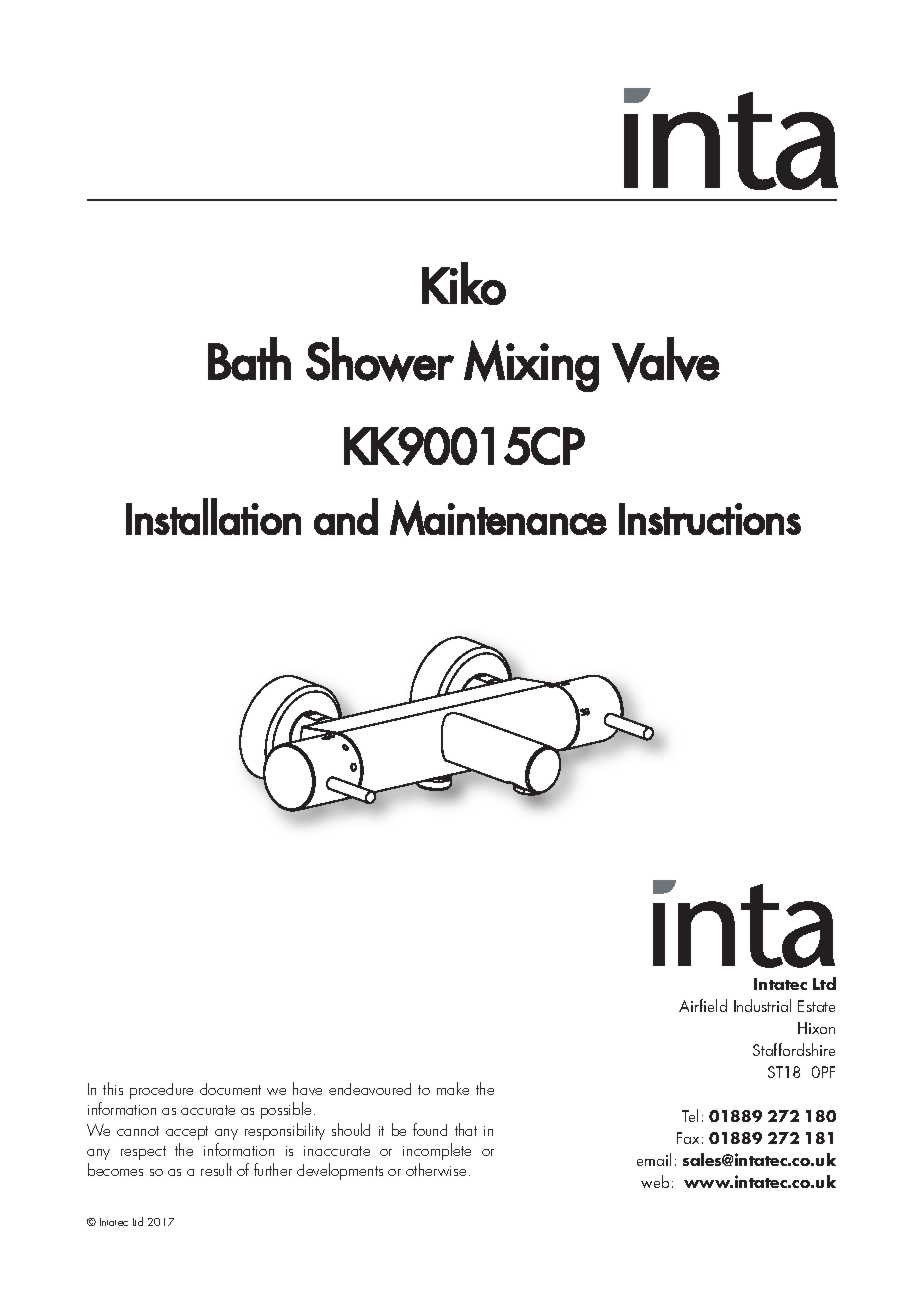 The image size is (924, 1311). I want to click on Bath, so click(249, 359).
